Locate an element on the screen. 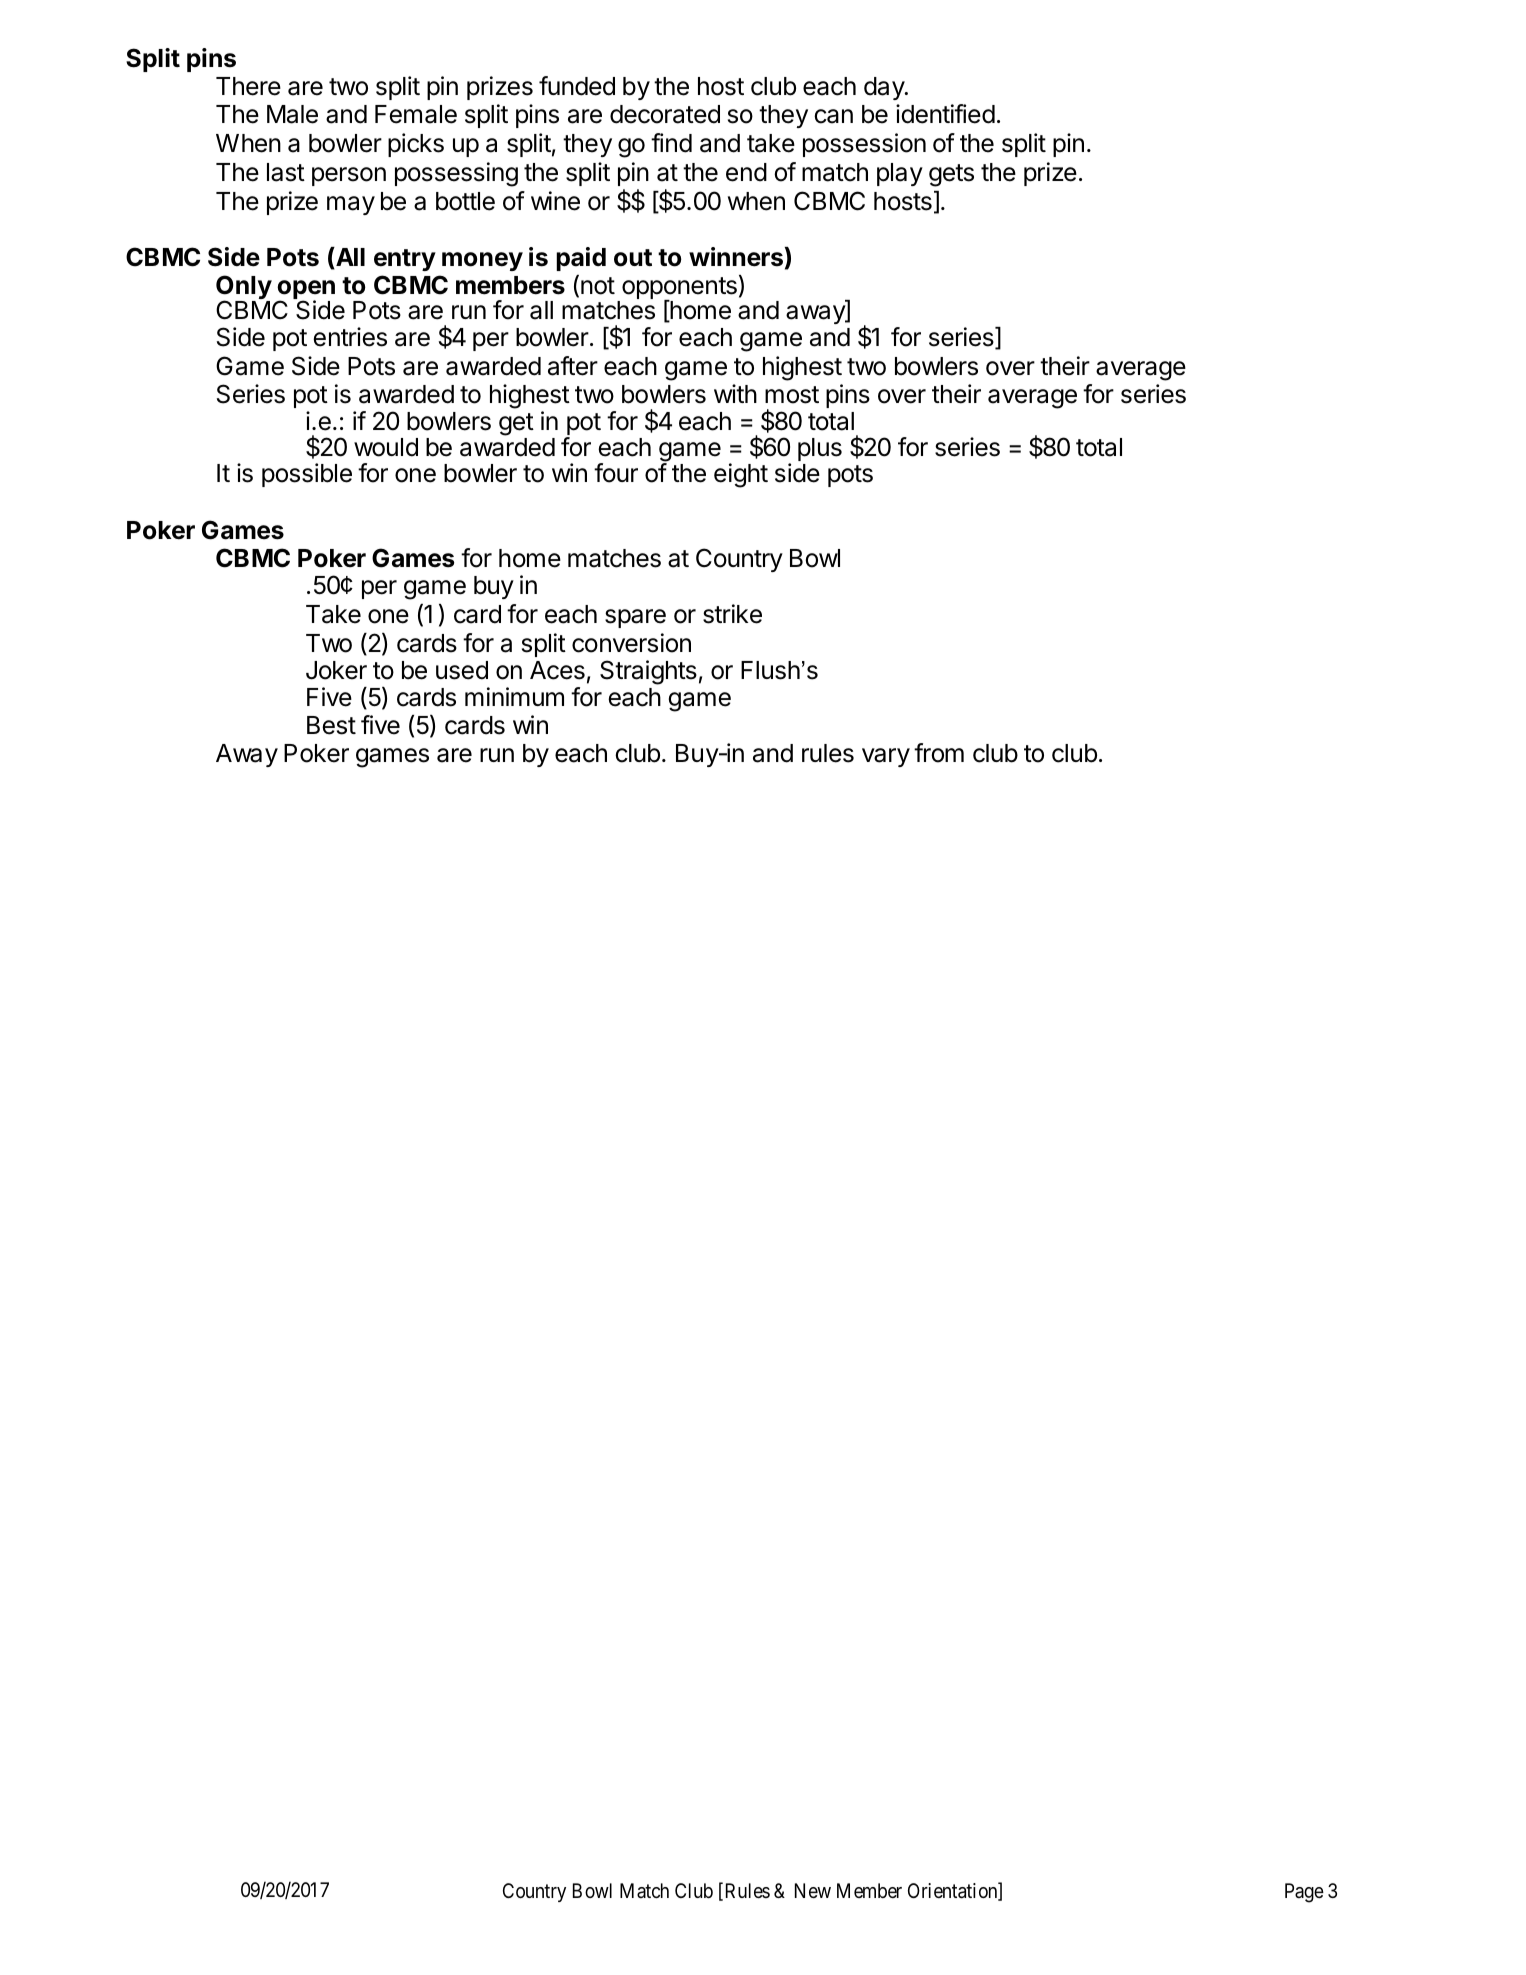 This screenshot has width=1526, height=1975. Best is located at coordinates (331, 725).
